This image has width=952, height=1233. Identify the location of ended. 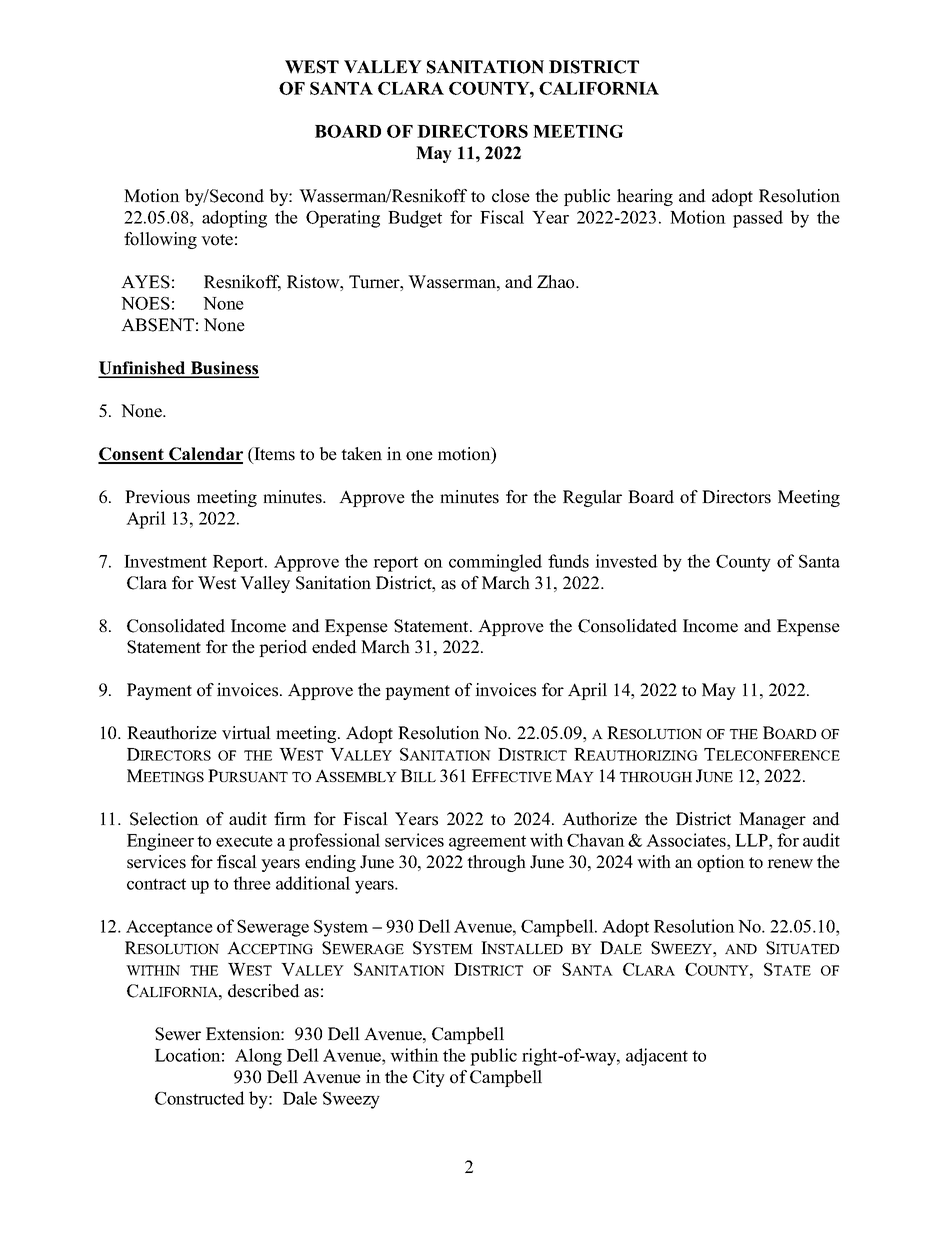
(334, 647).
